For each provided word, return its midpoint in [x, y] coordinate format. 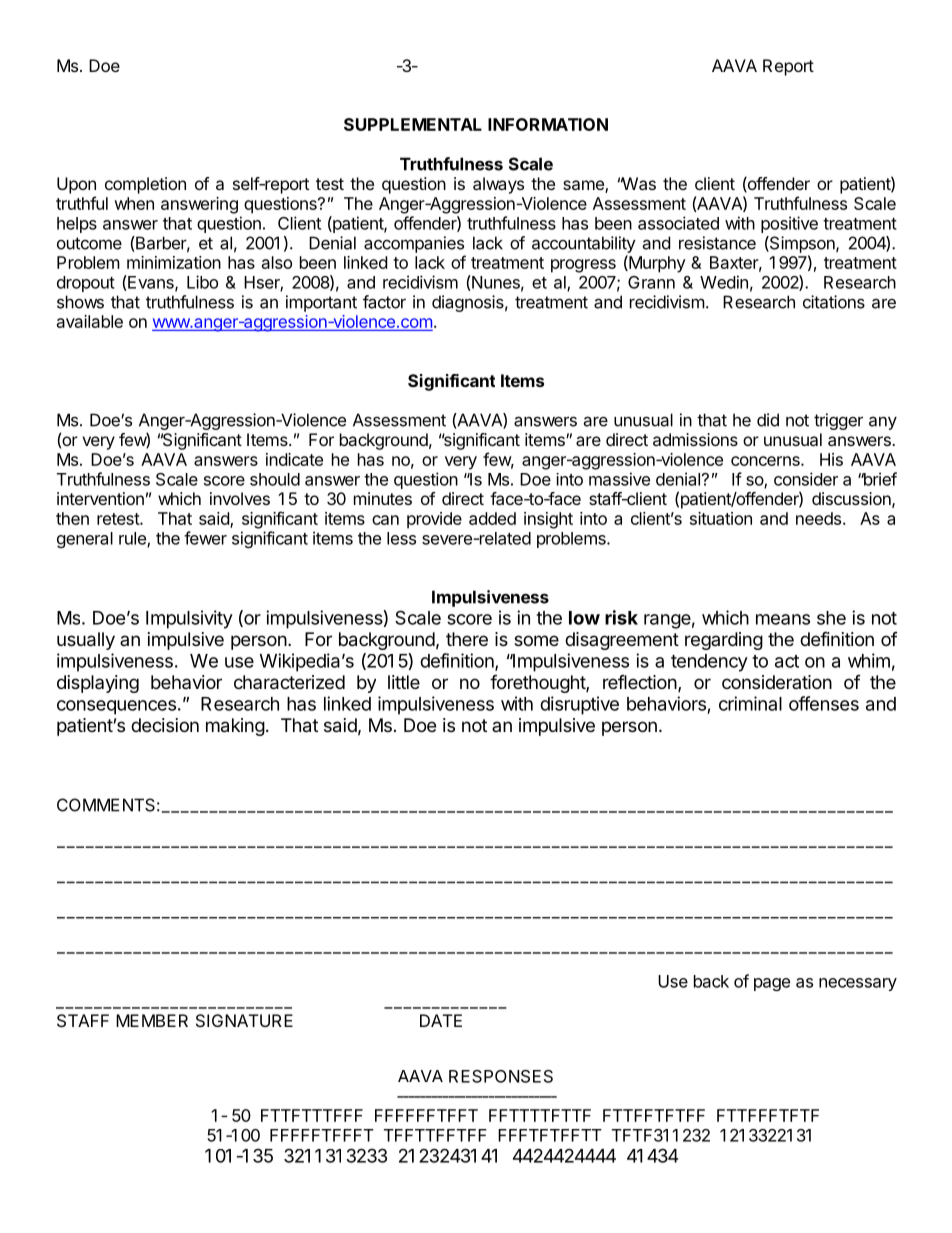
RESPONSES [501, 1076]
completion [145, 185]
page [772, 984]
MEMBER [152, 1020]
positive [789, 224]
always [498, 185]
